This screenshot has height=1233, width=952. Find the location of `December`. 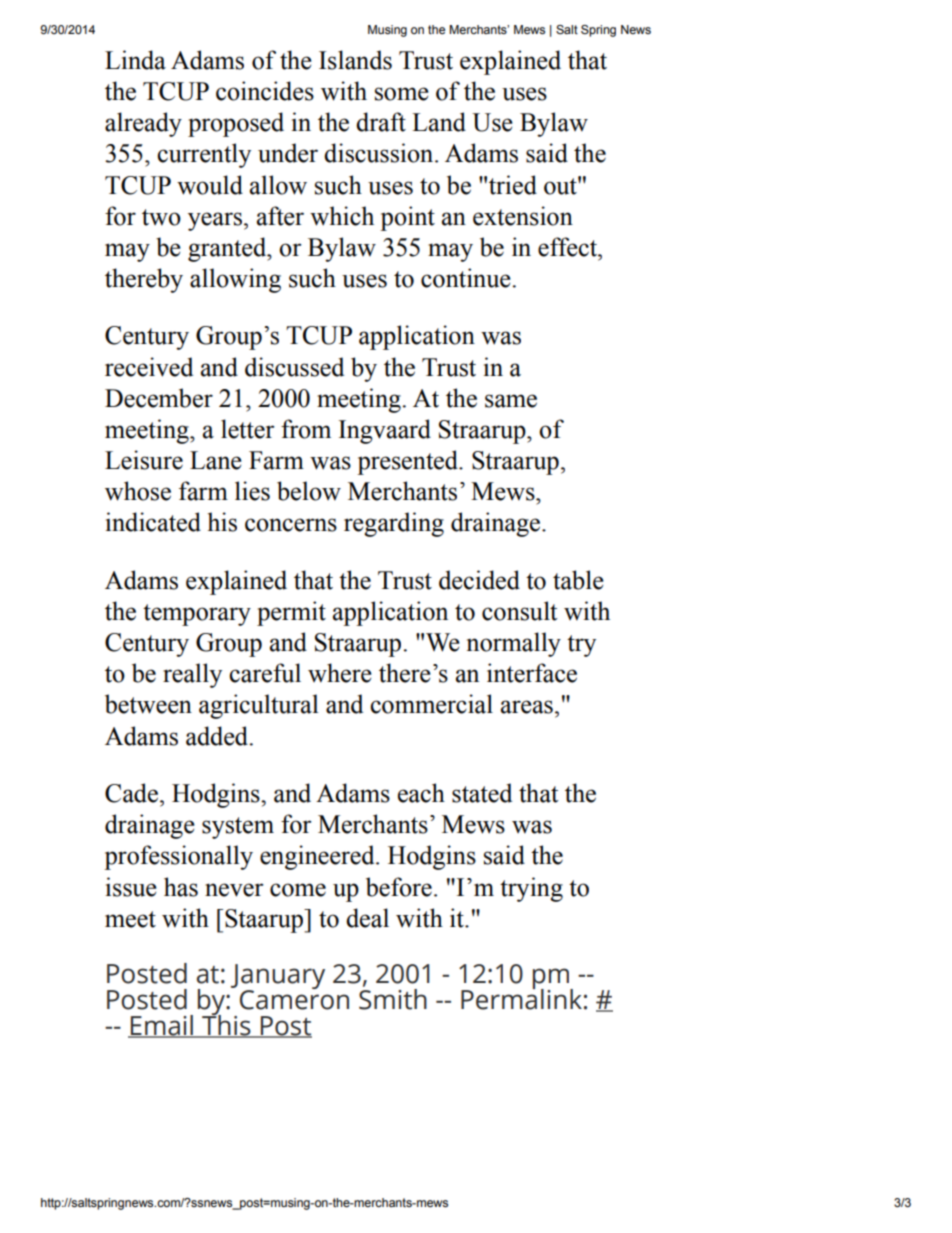

December is located at coordinates (159, 398).
